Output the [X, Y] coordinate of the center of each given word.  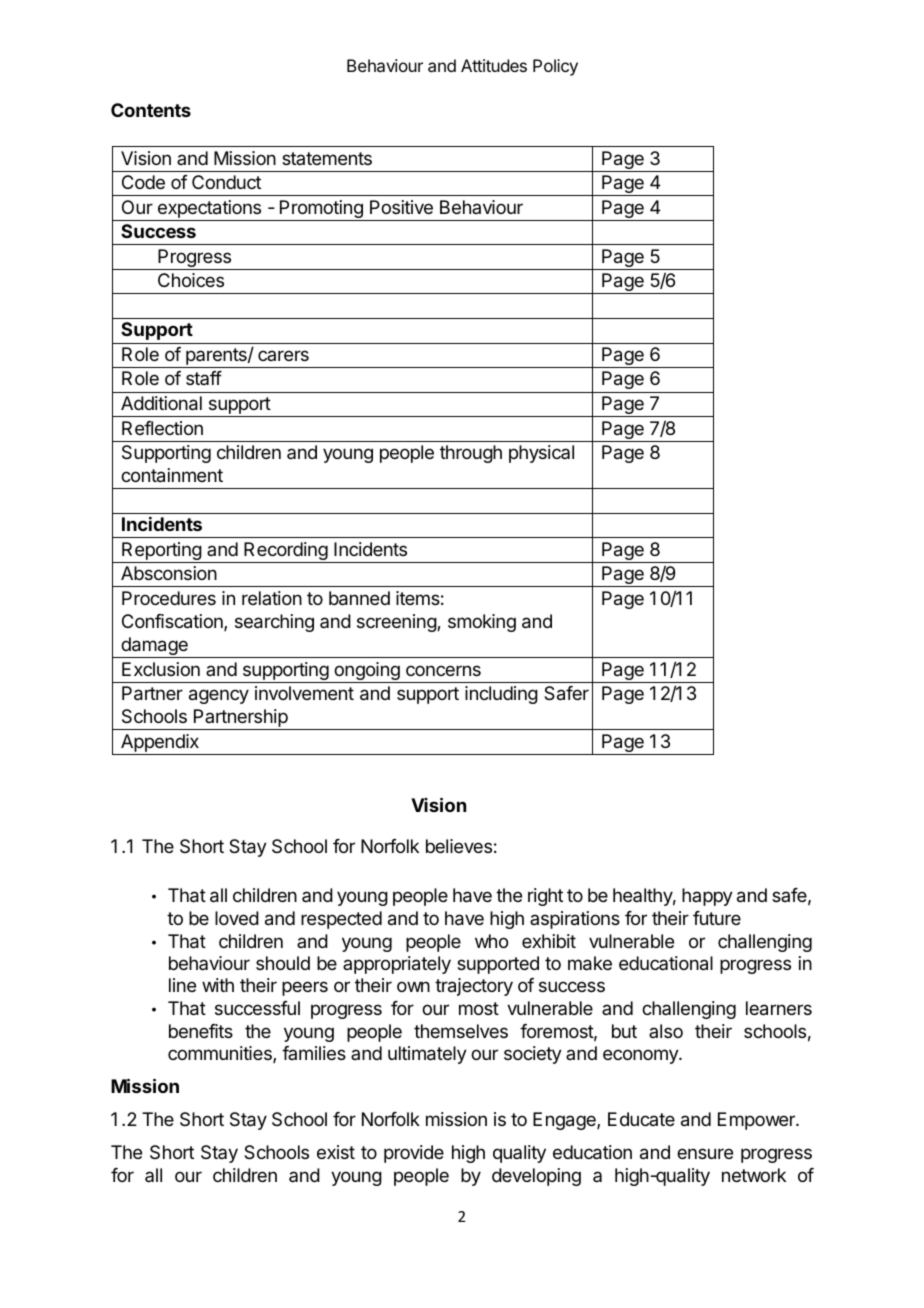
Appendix [160, 744]
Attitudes [494, 65]
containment [172, 475]
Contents [151, 110]
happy [707, 897]
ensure [705, 1153]
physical [541, 454]
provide [414, 1154]
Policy [555, 67]
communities [221, 1054]
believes [459, 846]
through [471, 454]
